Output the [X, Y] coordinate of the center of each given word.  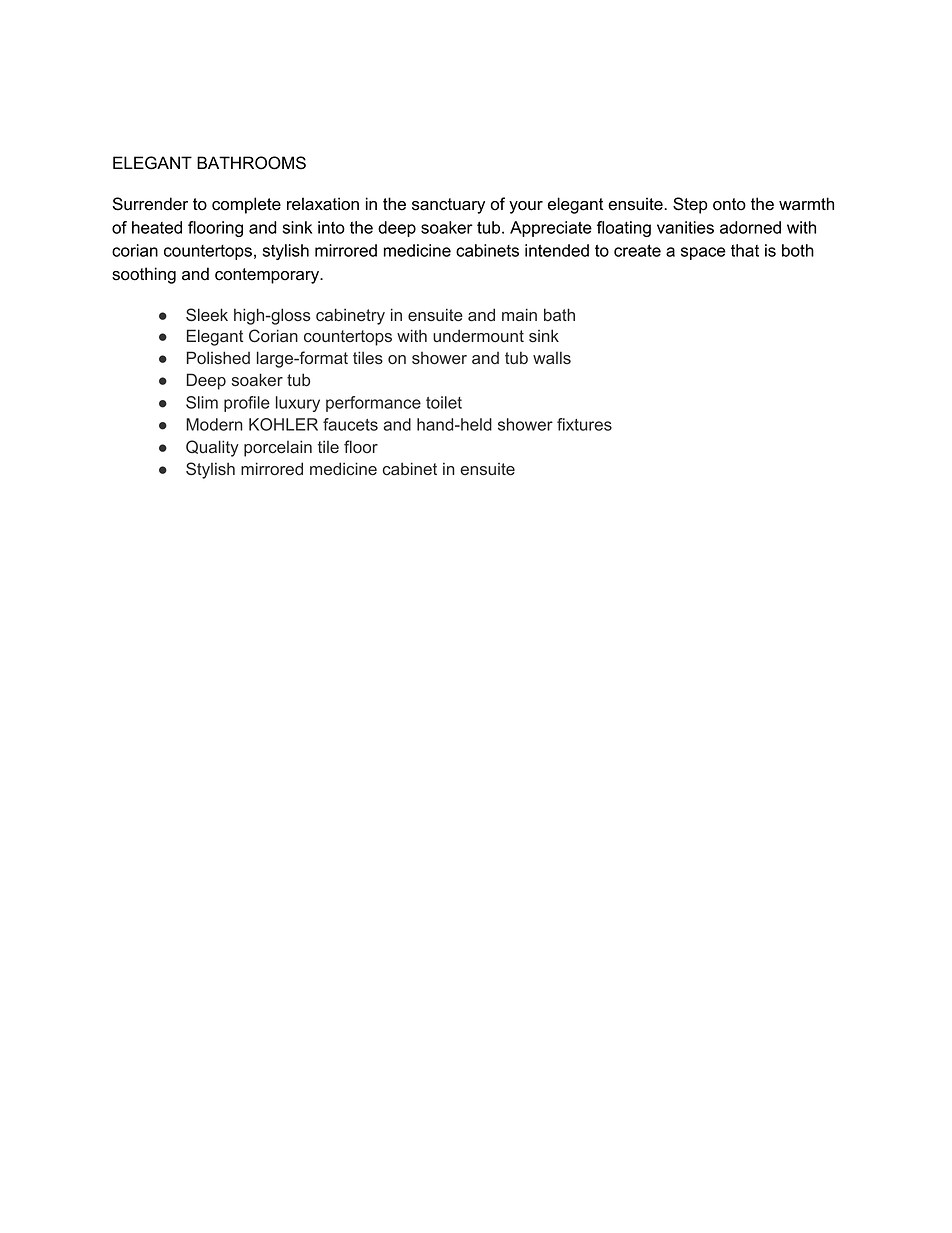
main [519, 314]
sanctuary [448, 206]
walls [552, 358]
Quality [212, 448]
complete [246, 205]
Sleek [207, 315]
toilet [444, 402]
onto [729, 204]
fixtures [584, 424]
